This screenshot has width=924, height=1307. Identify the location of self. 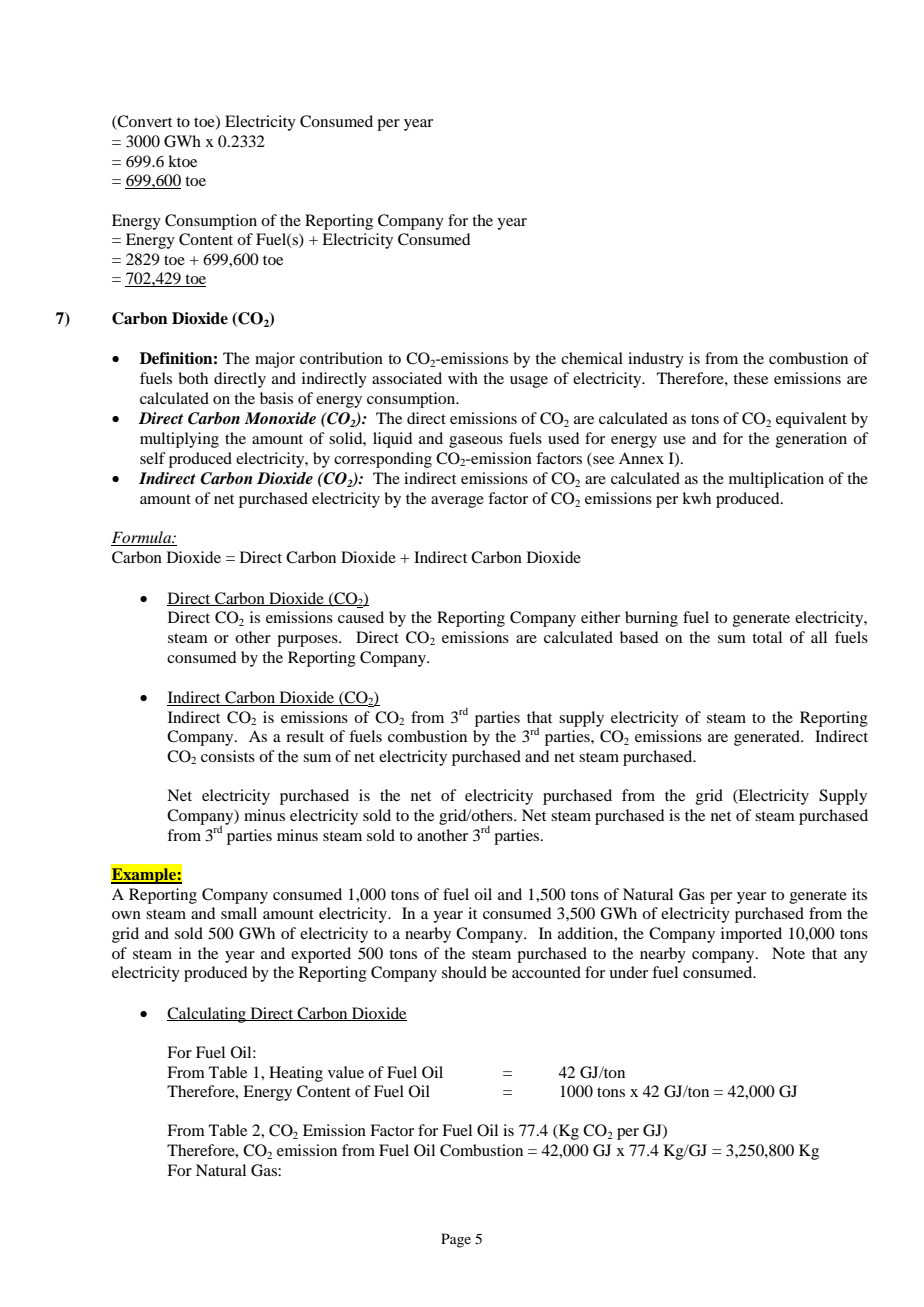
(153, 458).
